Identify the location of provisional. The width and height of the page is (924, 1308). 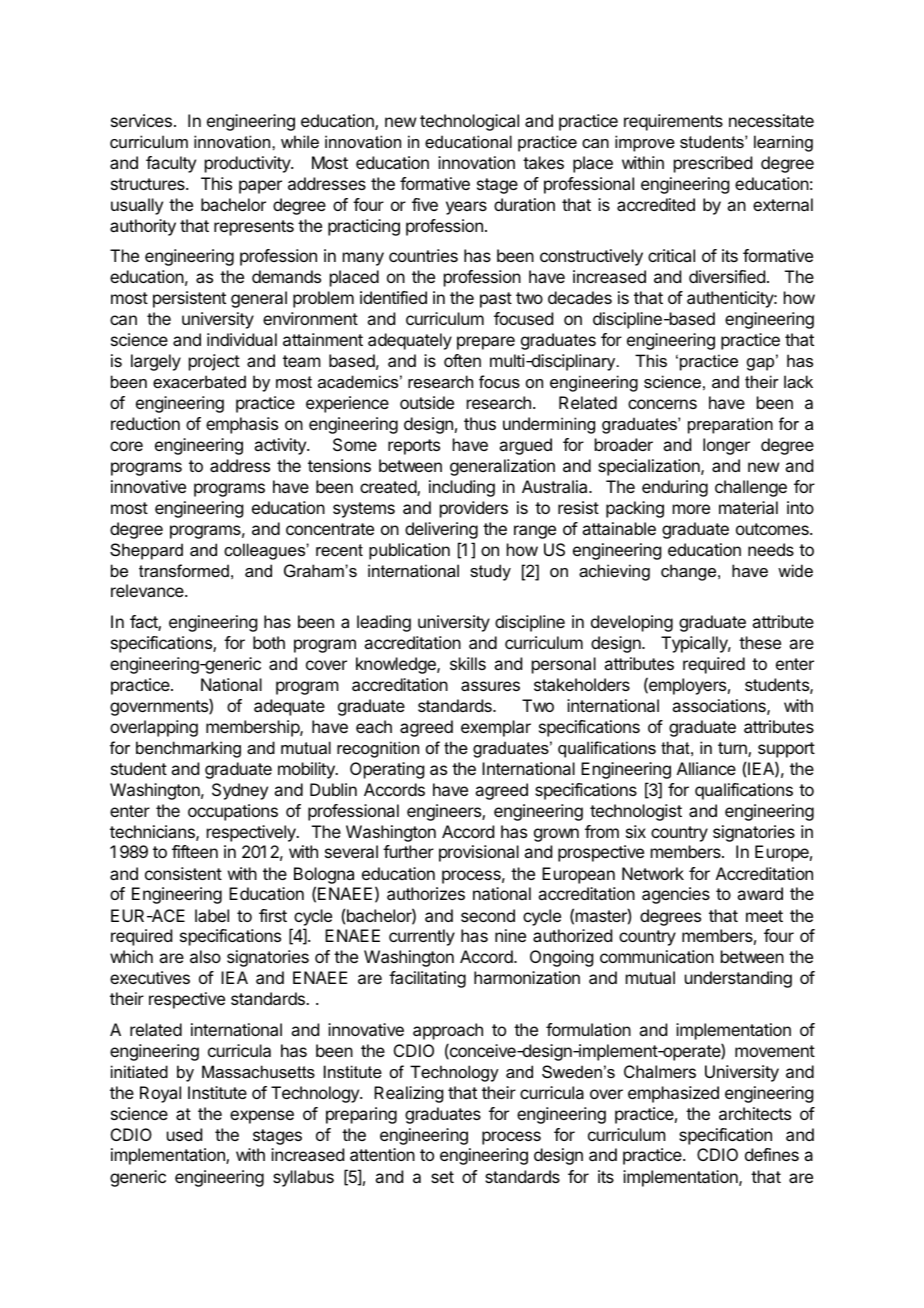
(479, 853).
